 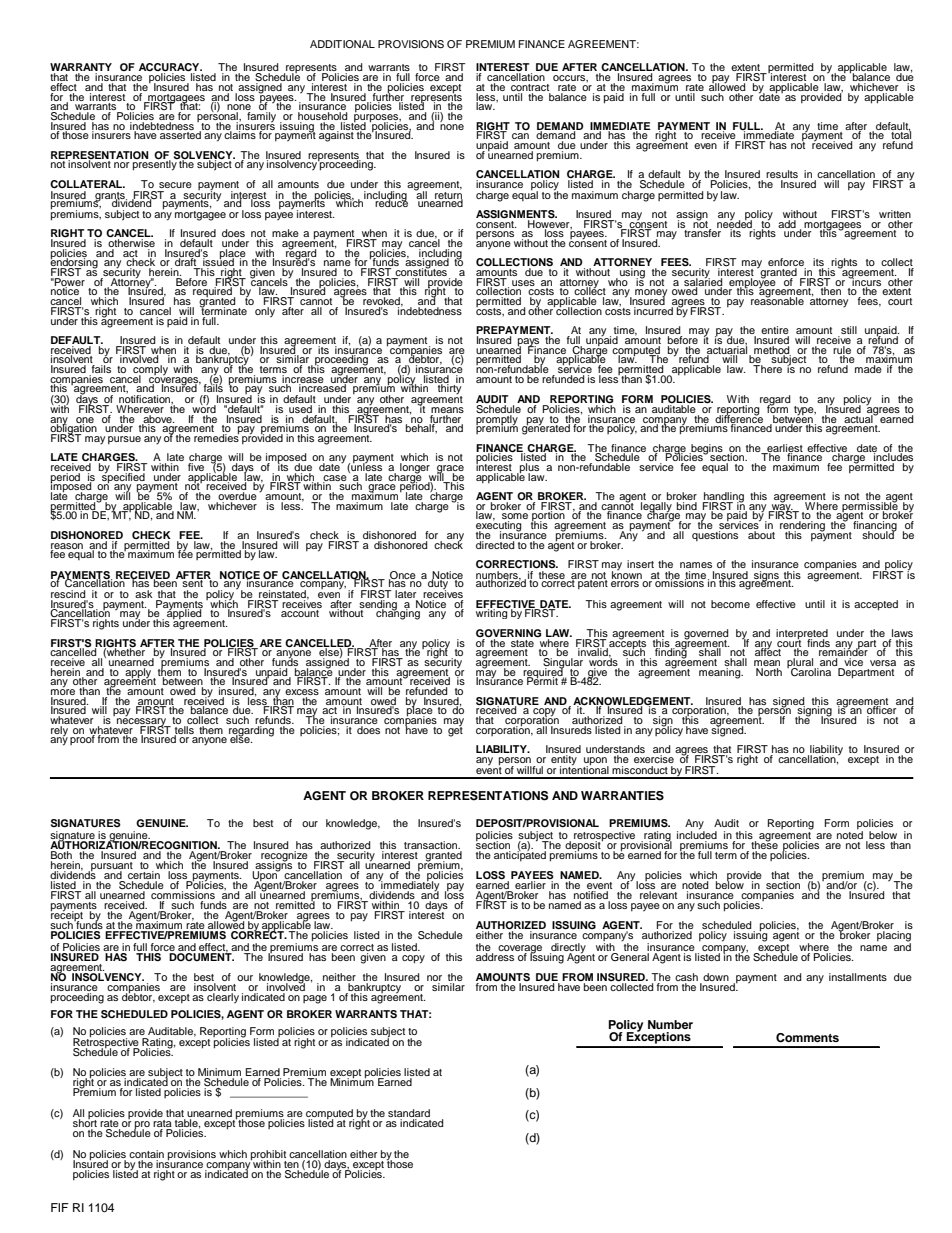 I want to click on WARRANTY, so click(x=81, y=67).
